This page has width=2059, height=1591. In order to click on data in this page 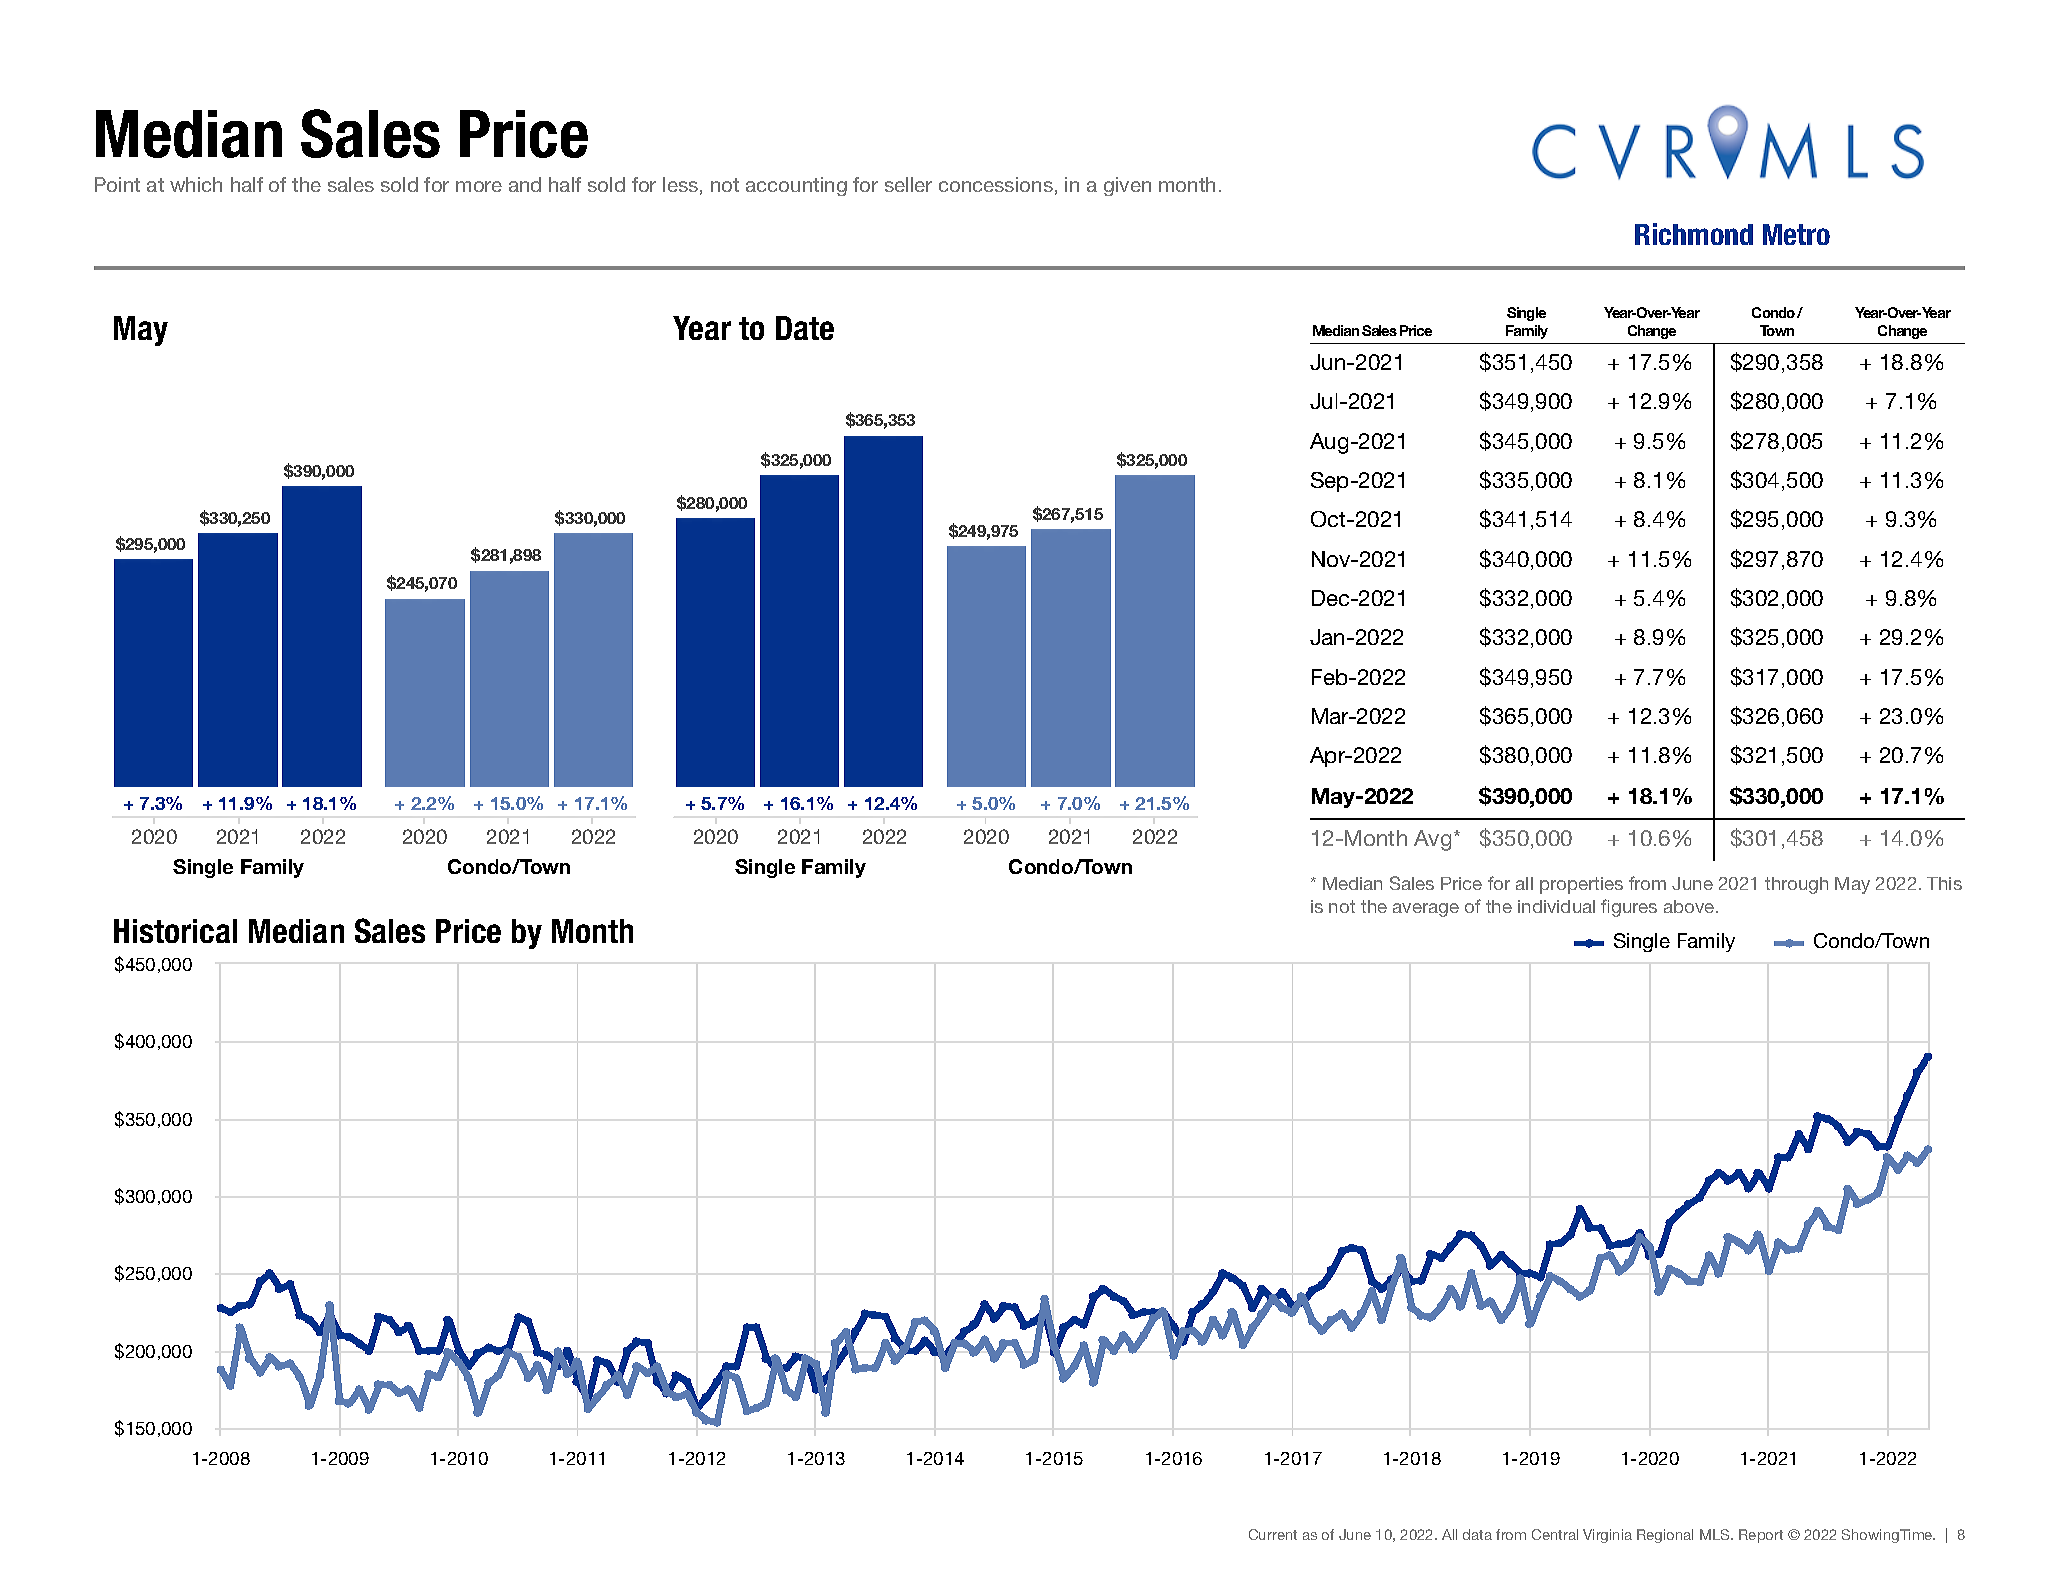, I will do `click(1477, 1534)`.
